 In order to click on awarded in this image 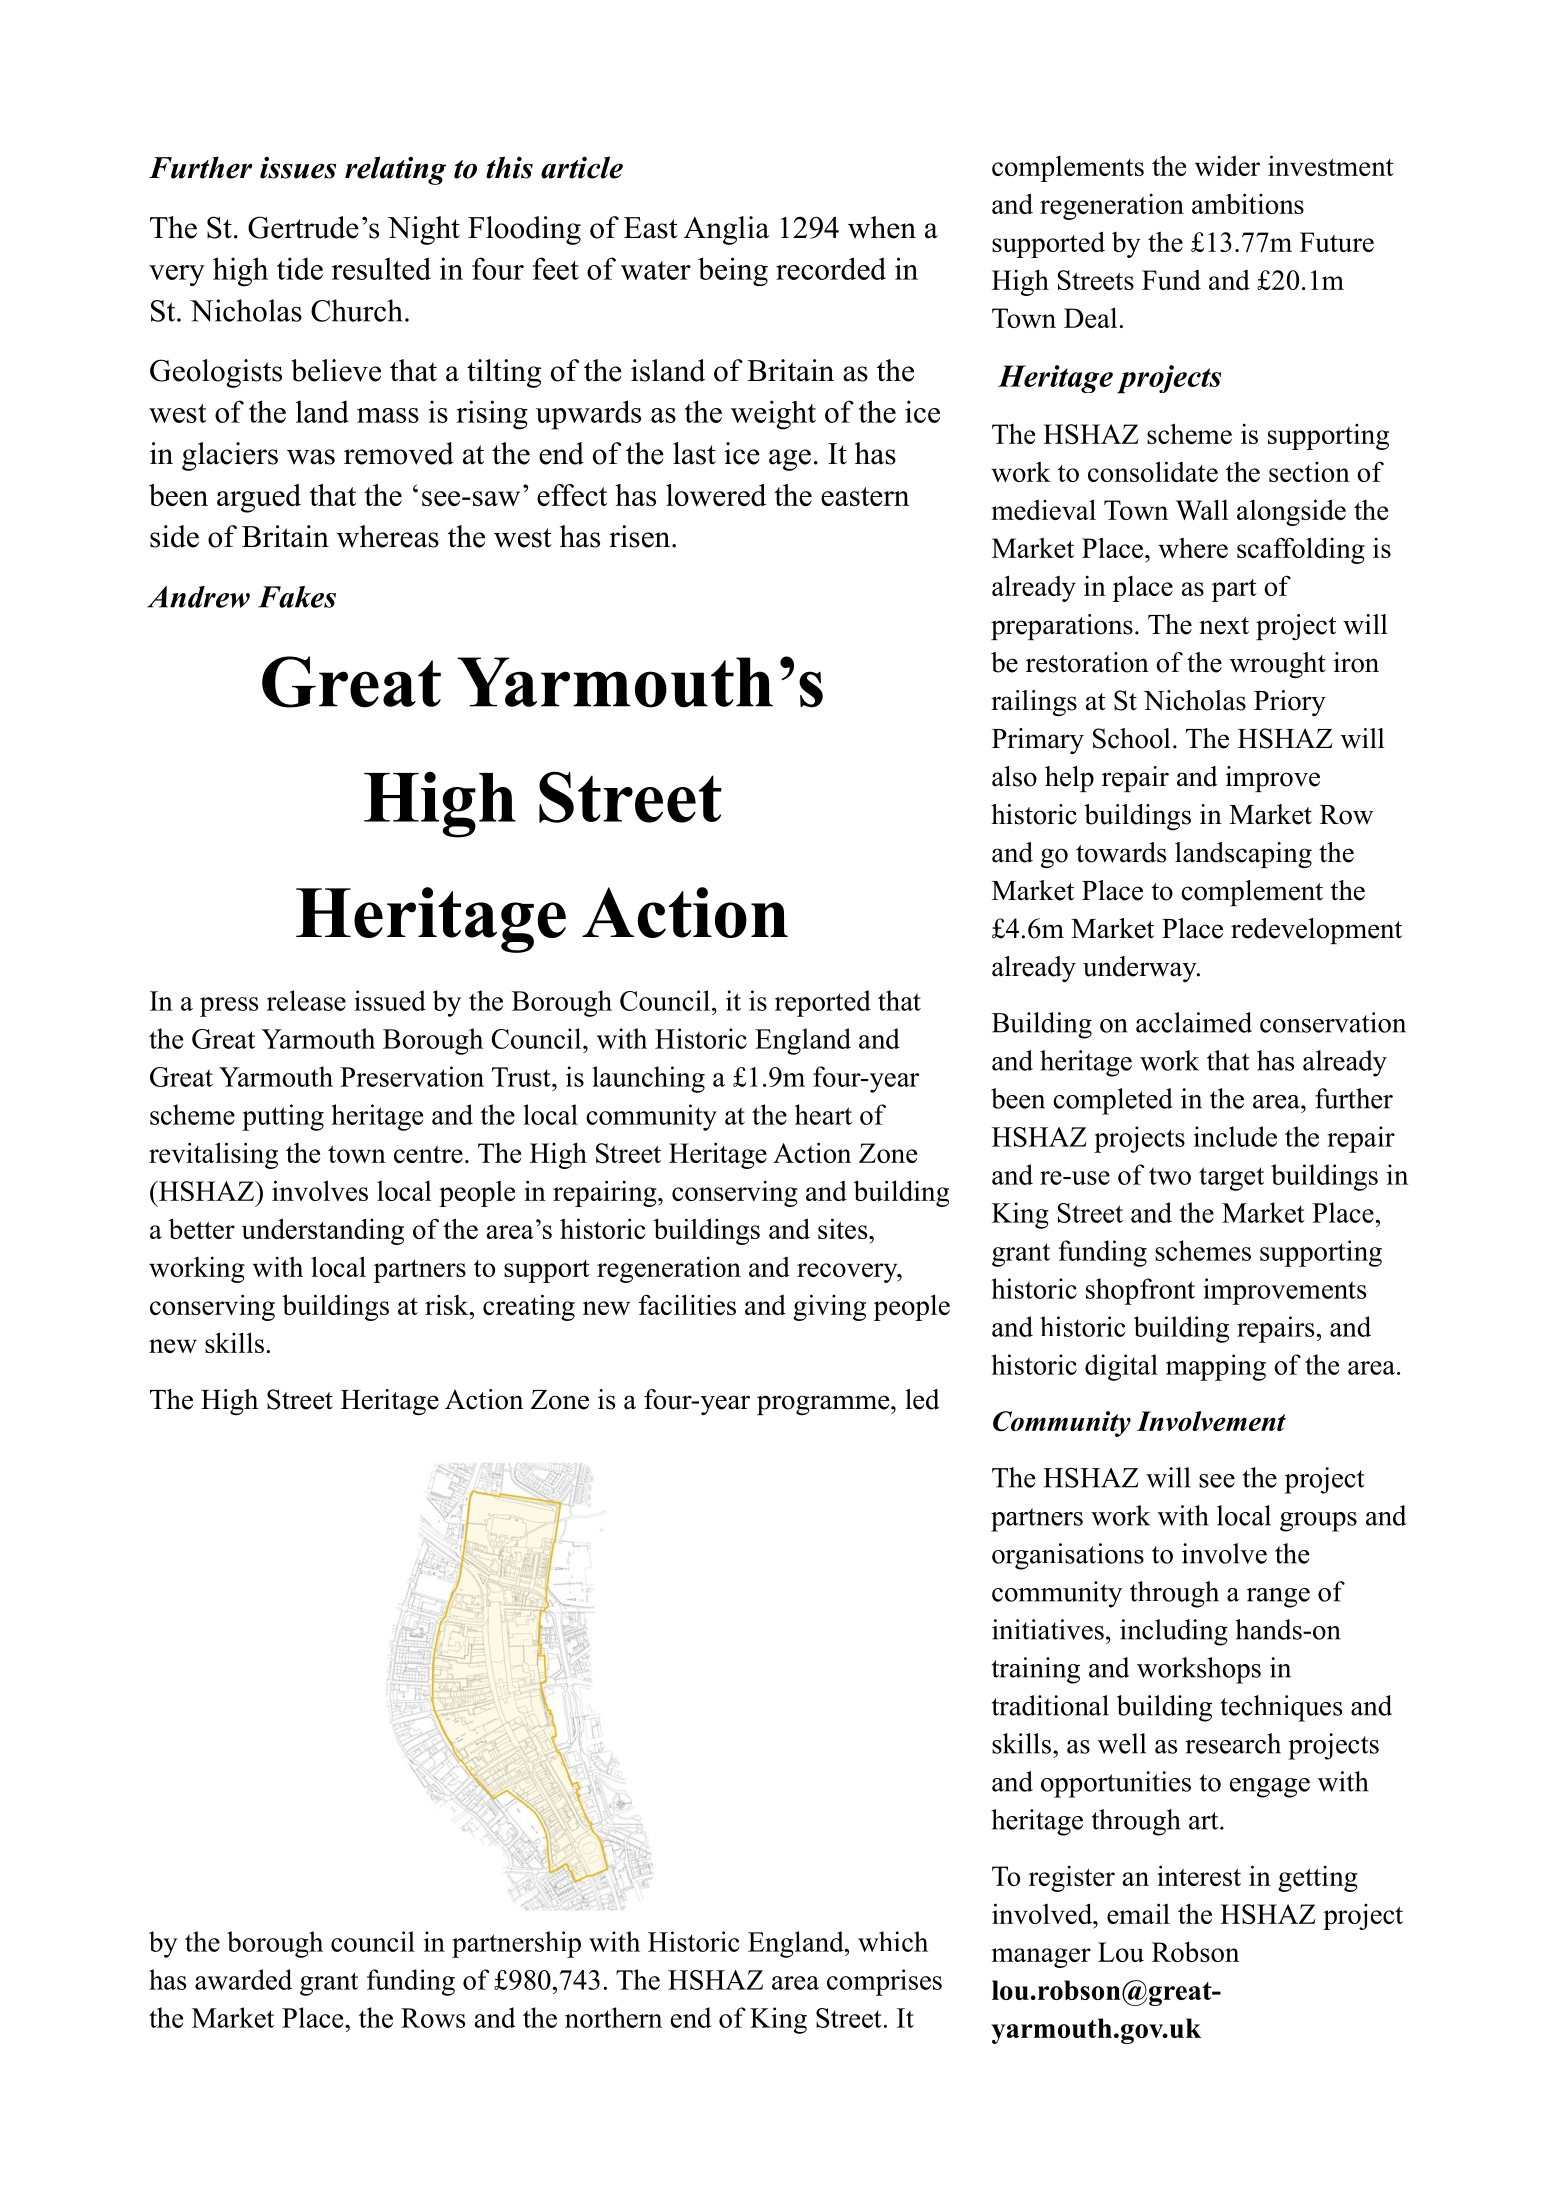, I will do `click(243, 1979)`.
